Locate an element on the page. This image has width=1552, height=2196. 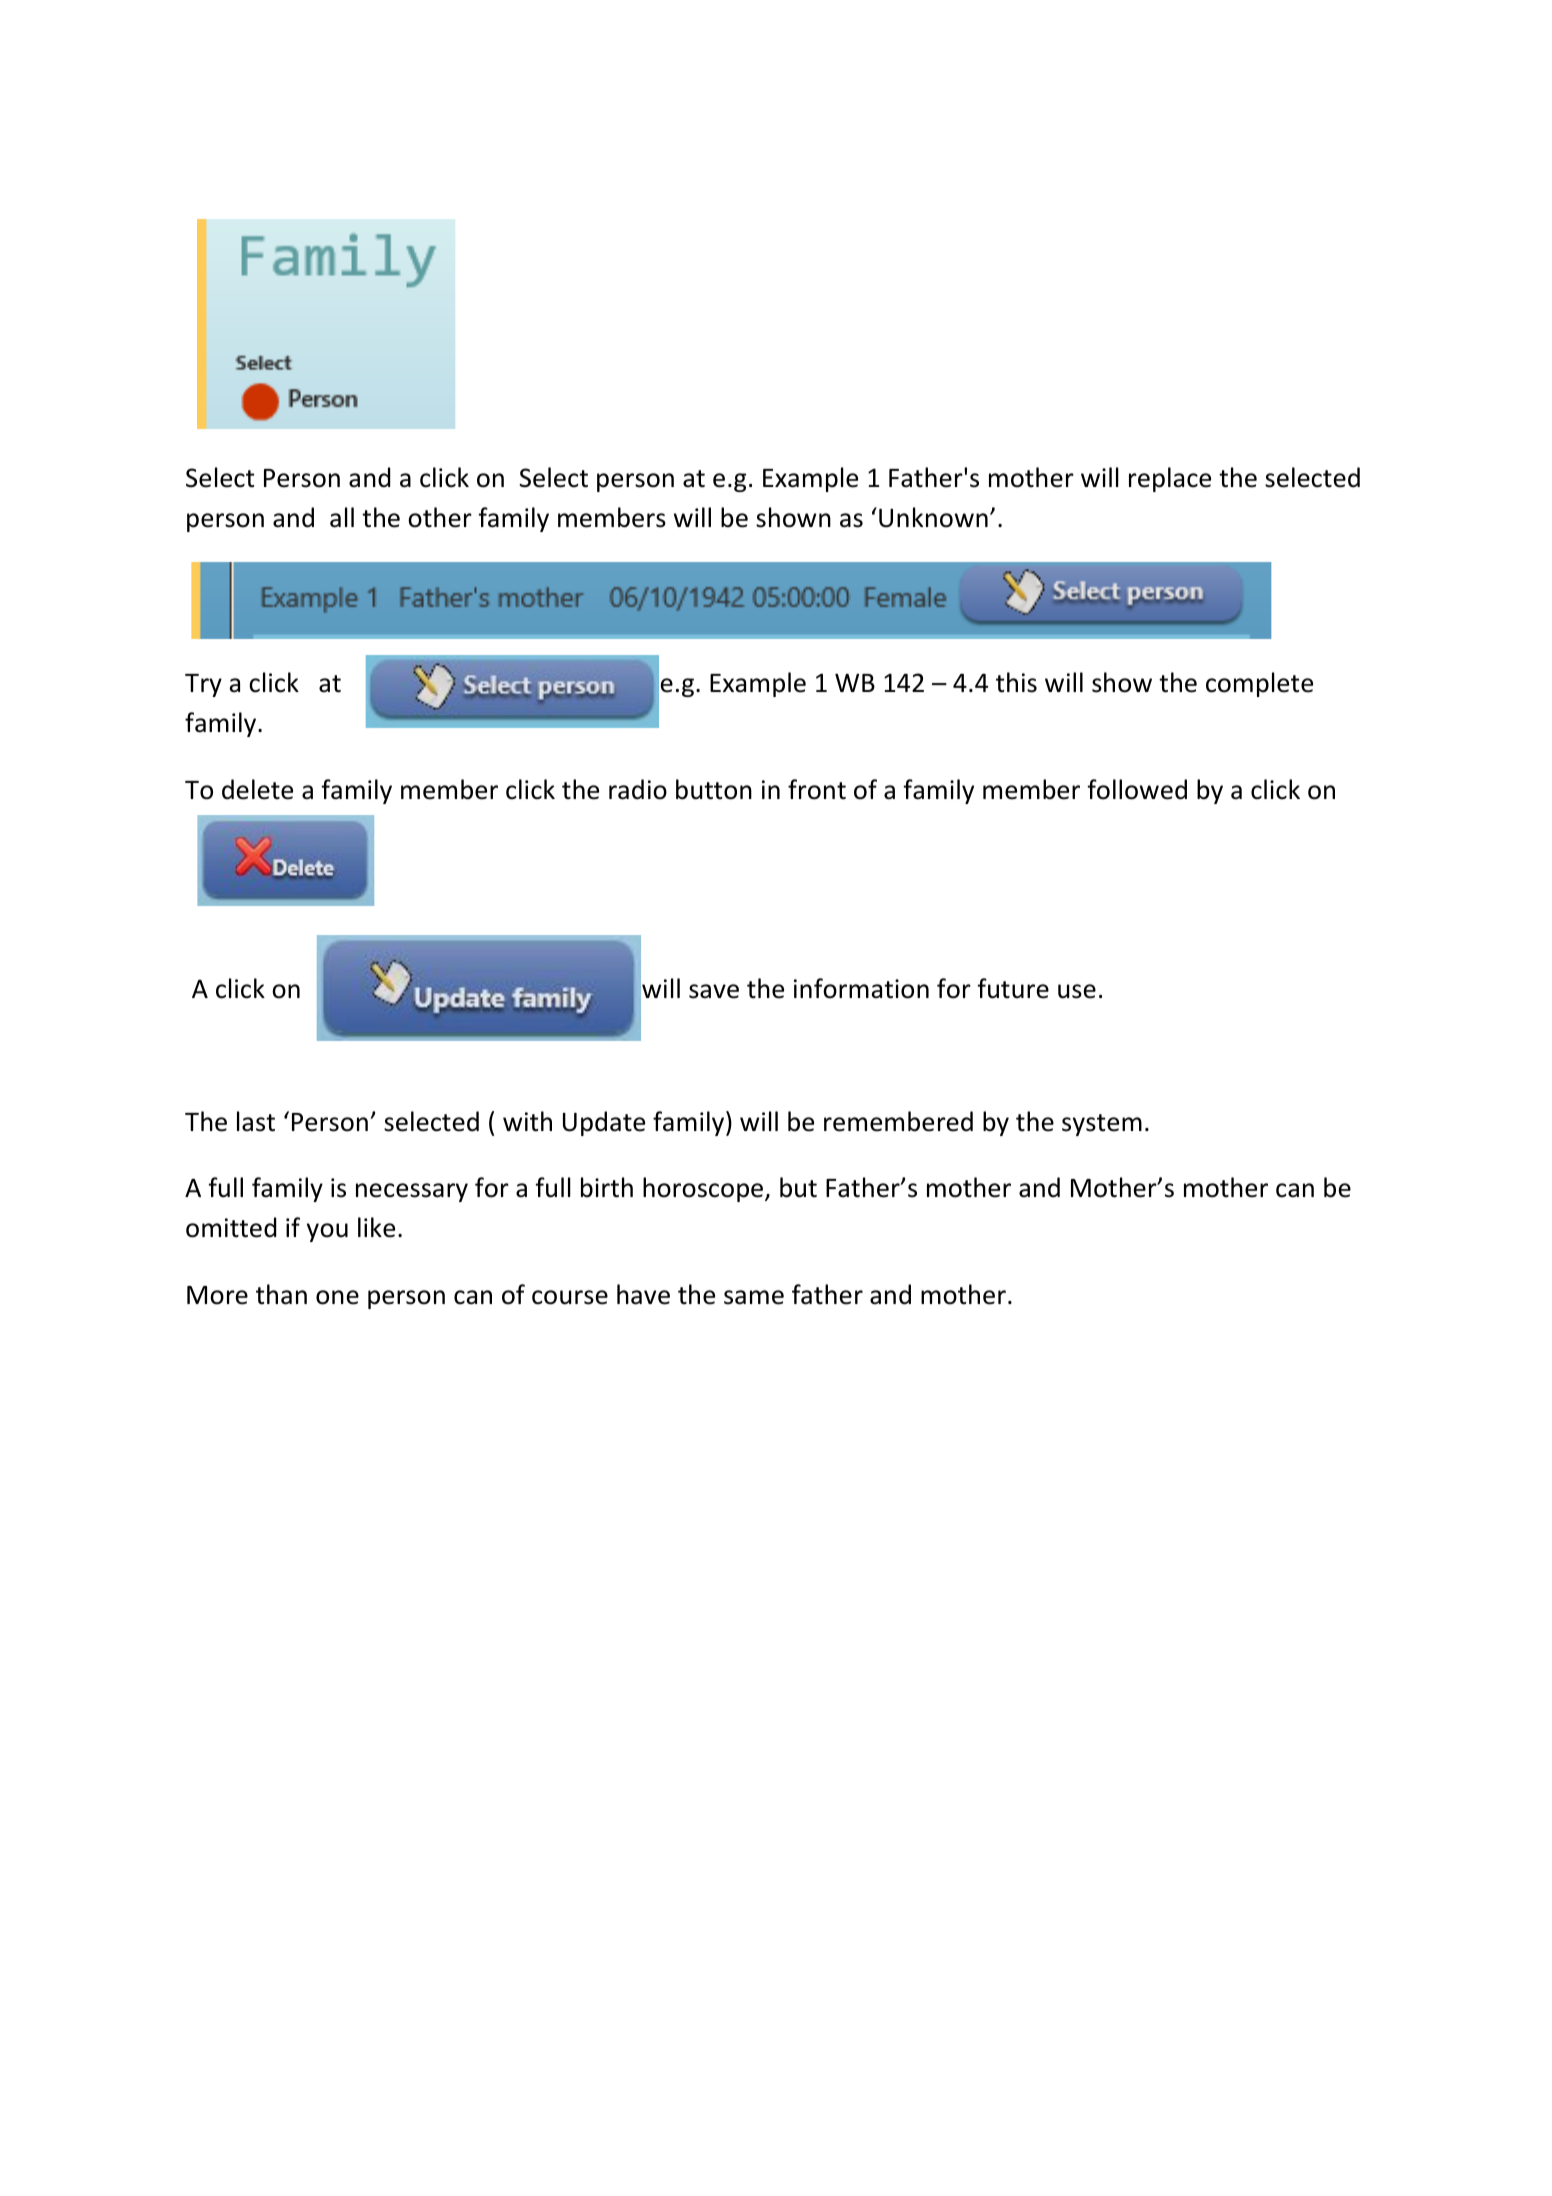
Unknown is located at coordinates (933, 517).
